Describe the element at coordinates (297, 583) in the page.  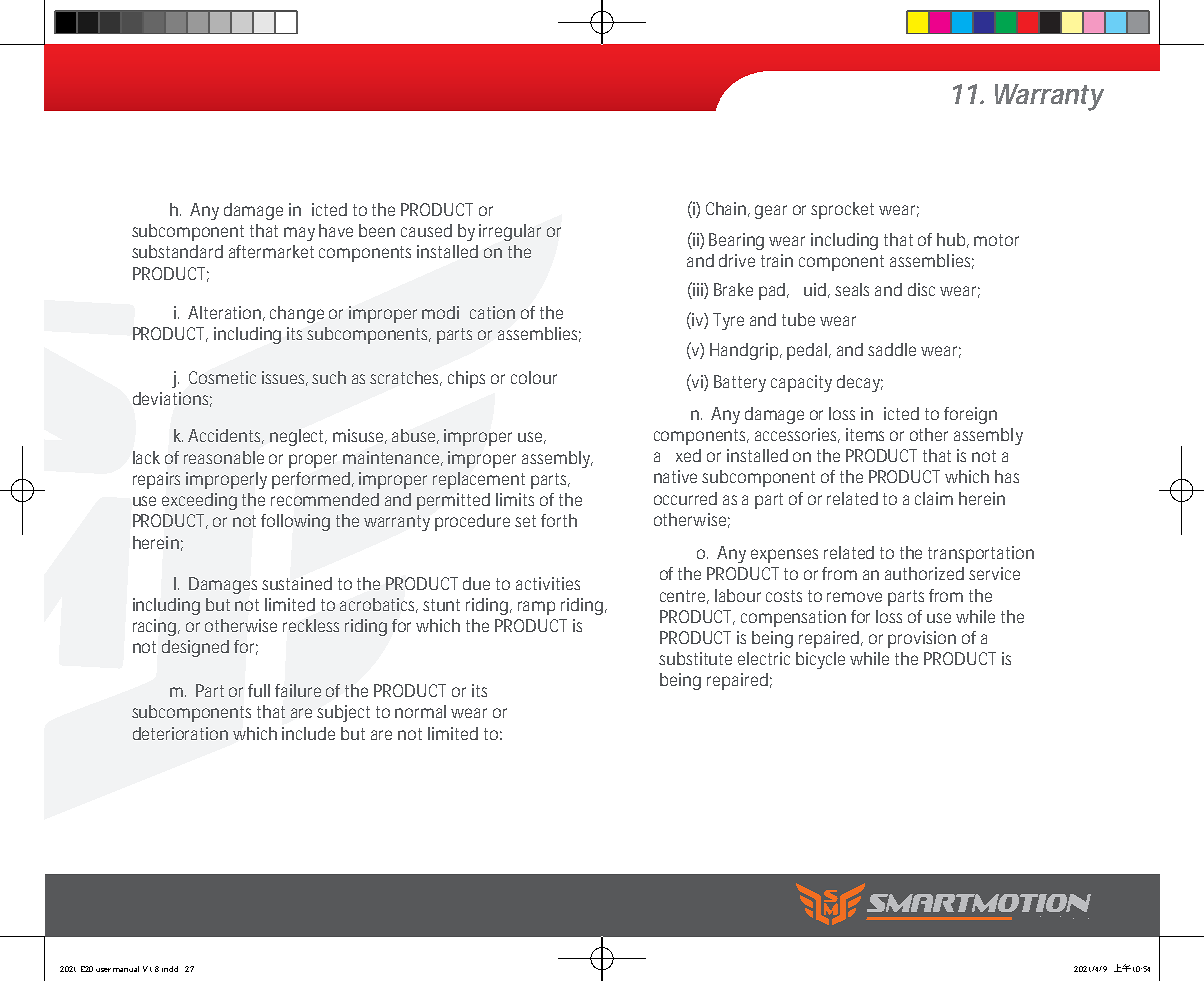
I see `sustained` at that location.
